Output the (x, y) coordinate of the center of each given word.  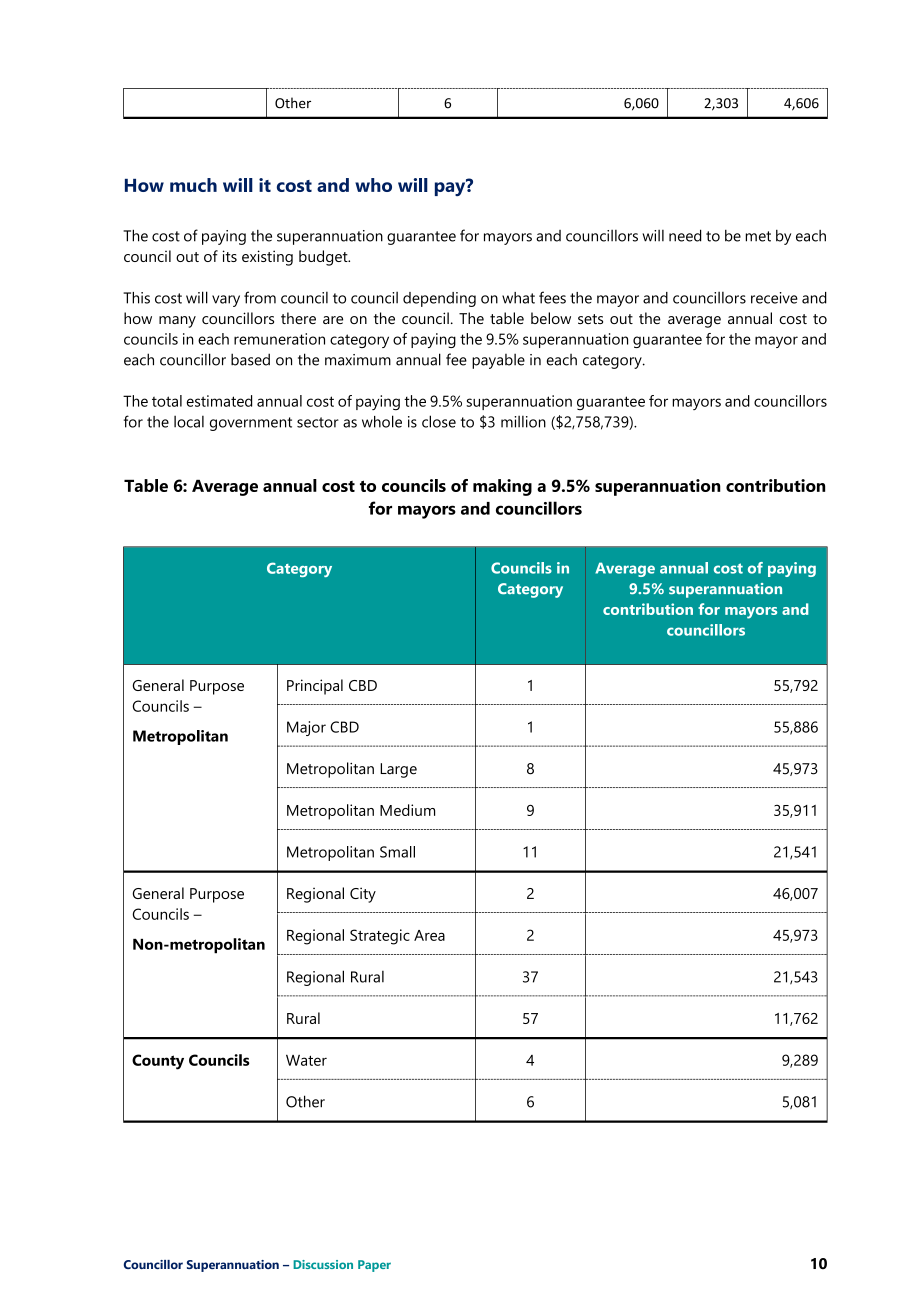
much (193, 185)
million (523, 422)
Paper (374, 1266)
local (189, 422)
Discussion (323, 1264)
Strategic (380, 937)
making (502, 487)
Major (306, 728)
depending (439, 299)
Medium (407, 810)
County (158, 1062)
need (685, 235)
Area (429, 935)
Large (398, 770)
